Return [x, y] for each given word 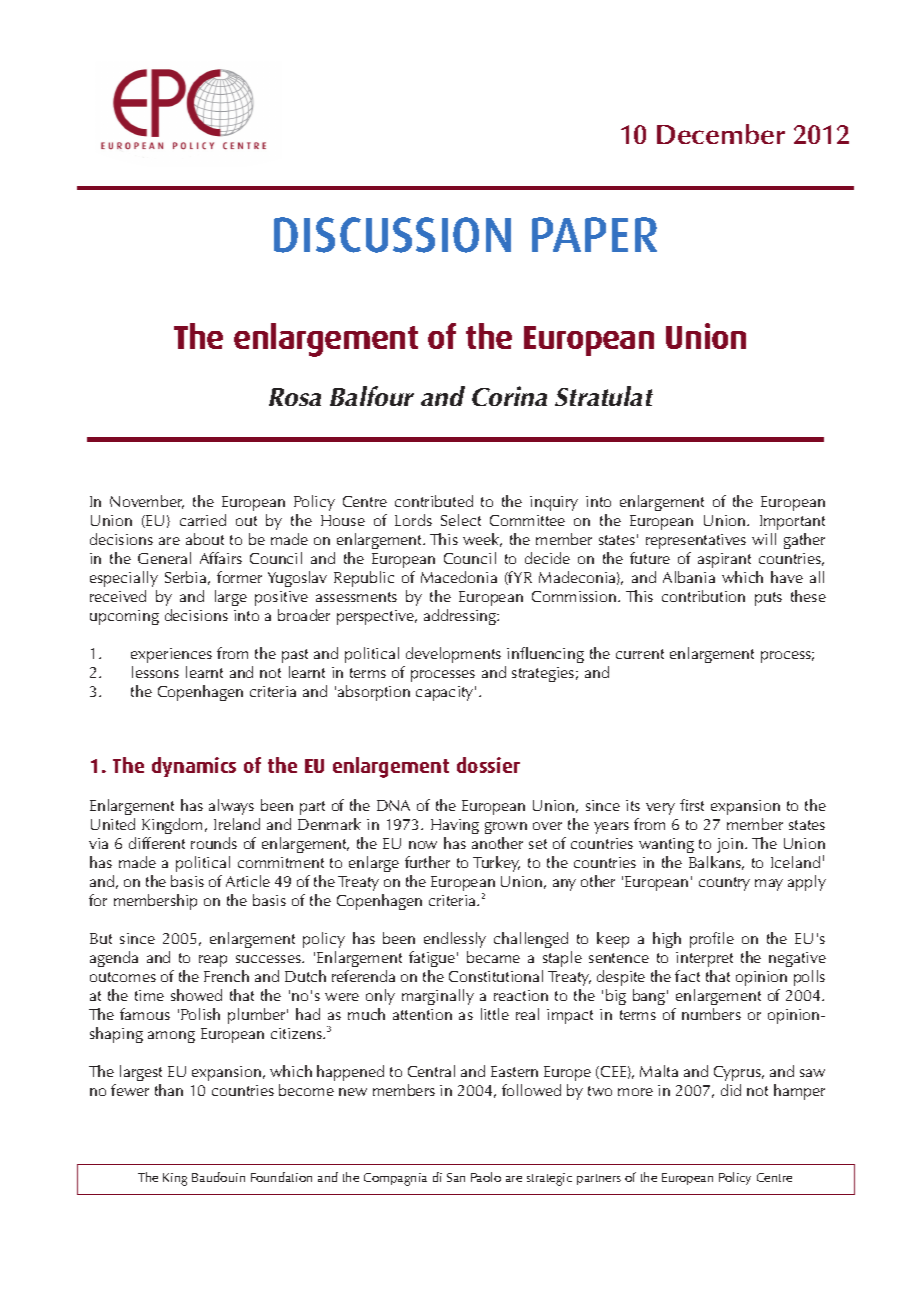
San [456, 1177]
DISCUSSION [392, 235]
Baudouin [218, 1177]
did [731, 1090]
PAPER [594, 234]
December [721, 134]
